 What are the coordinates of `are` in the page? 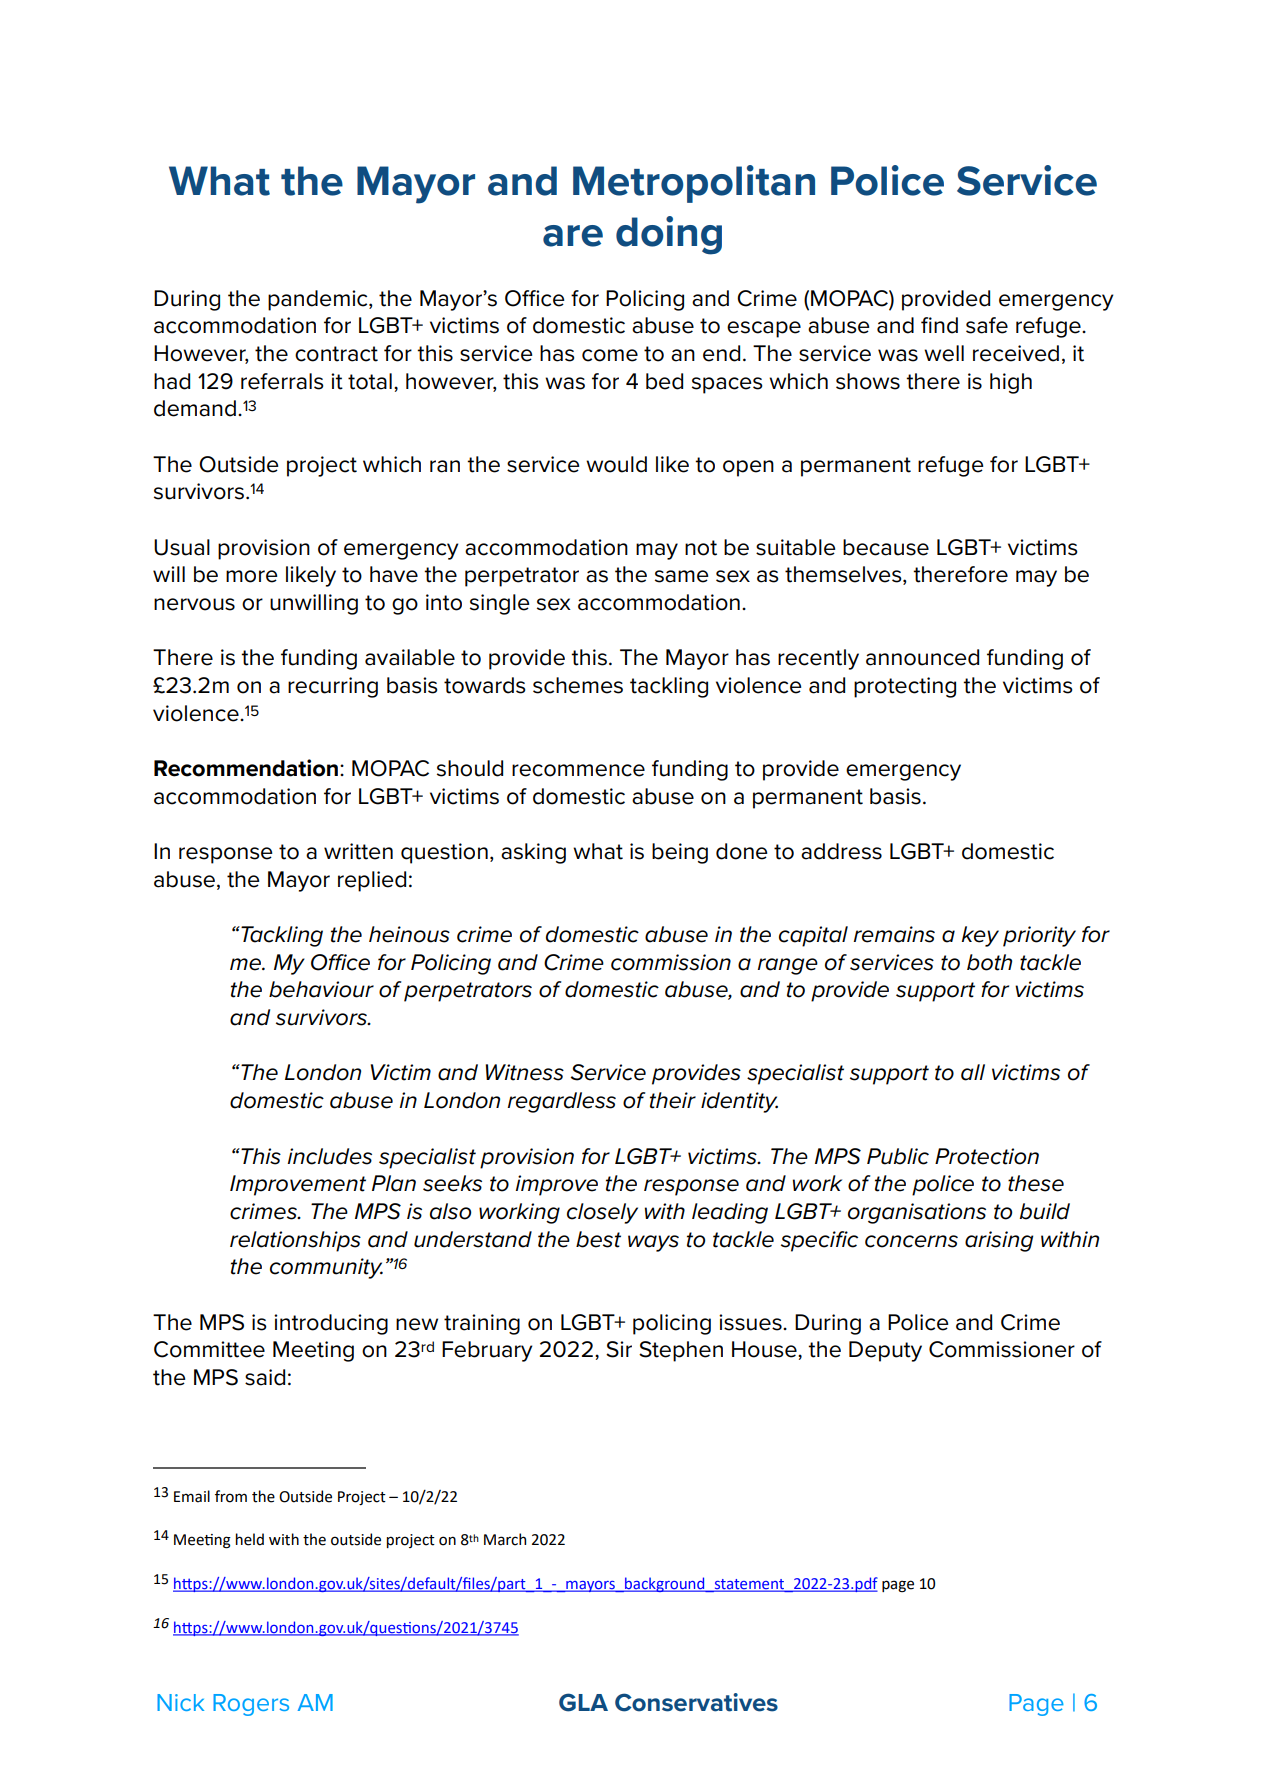 It's located at (573, 236).
